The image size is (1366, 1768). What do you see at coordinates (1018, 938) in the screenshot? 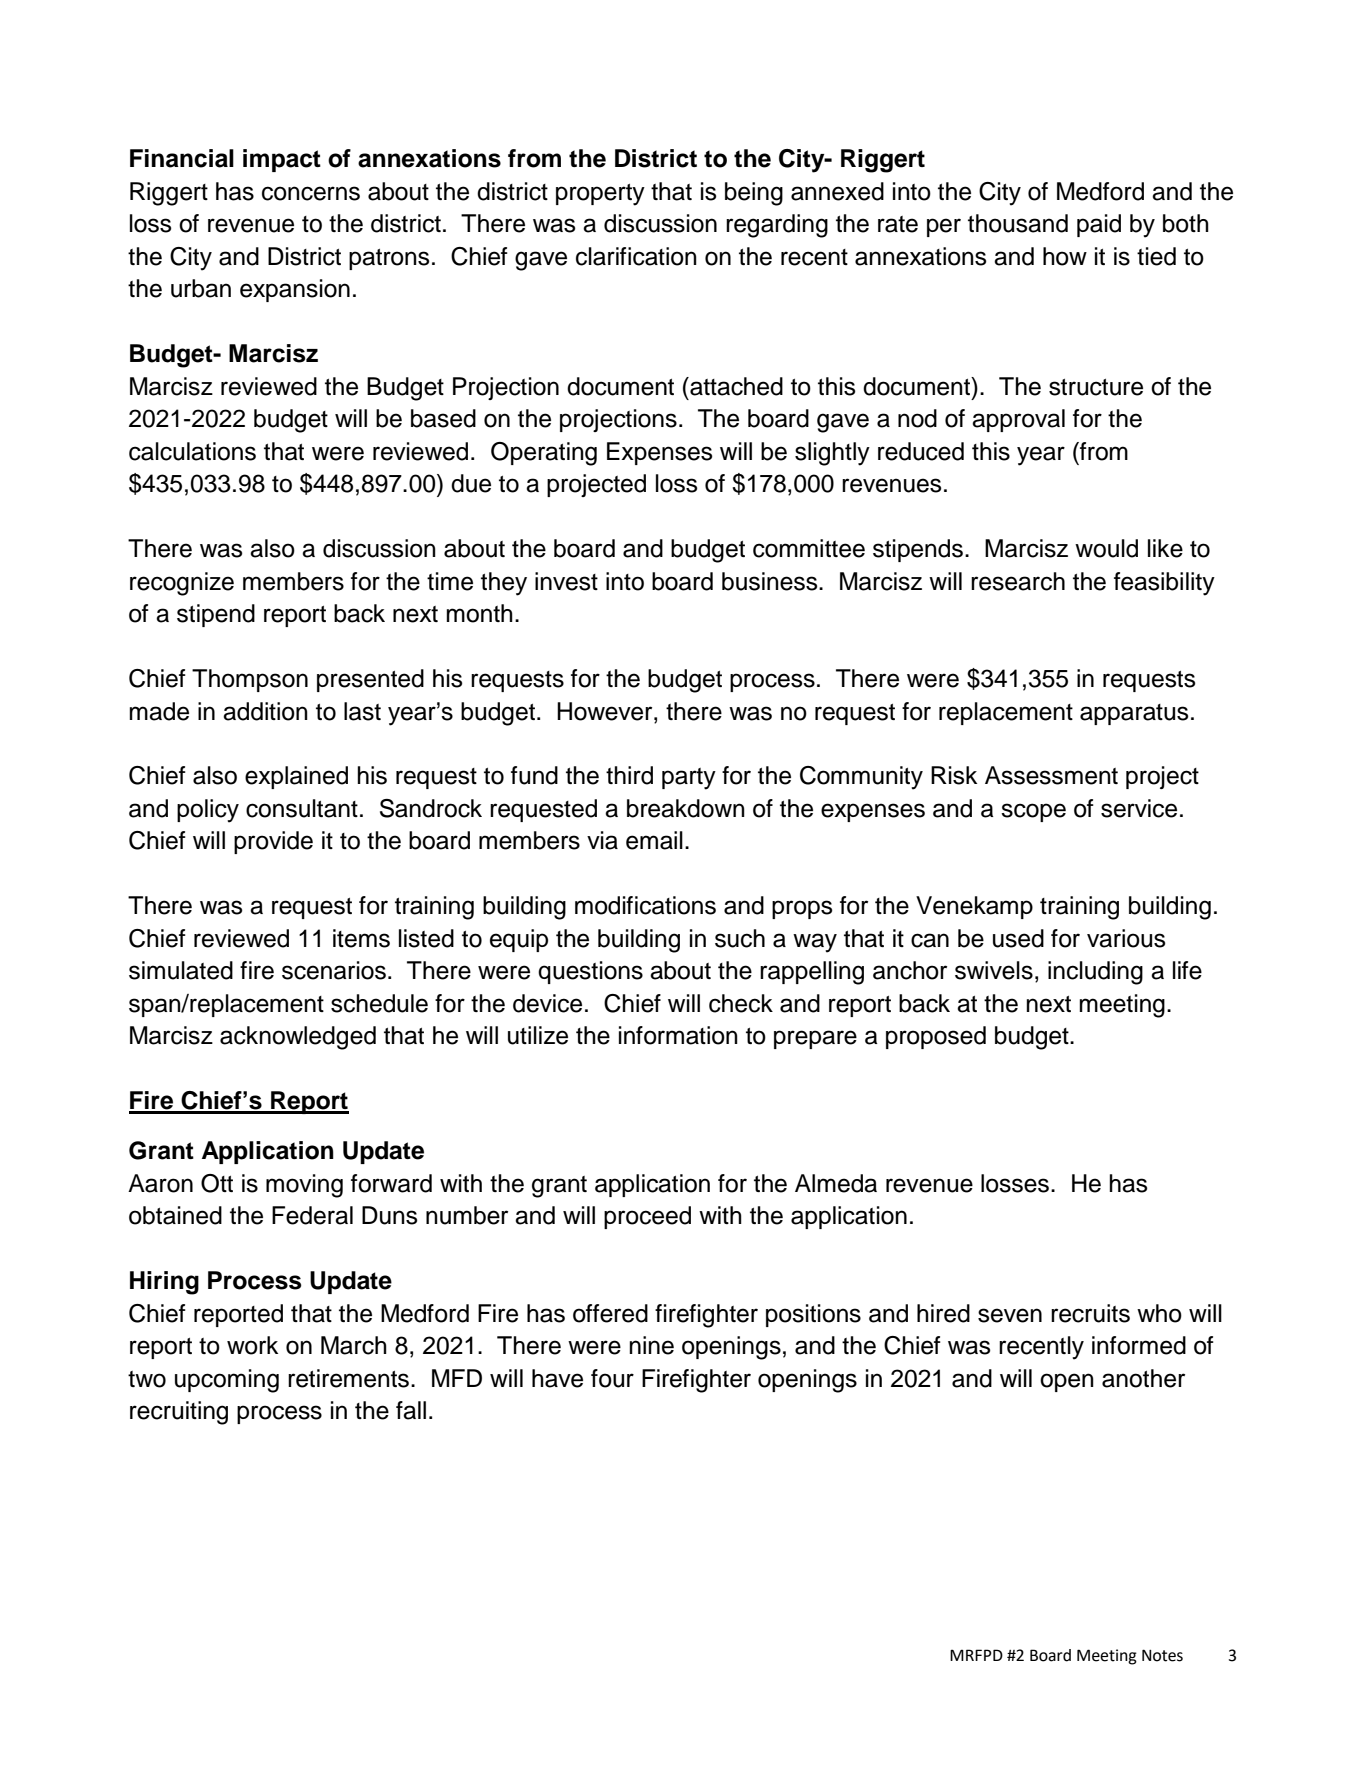
I see `used` at bounding box center [1018, 938].
